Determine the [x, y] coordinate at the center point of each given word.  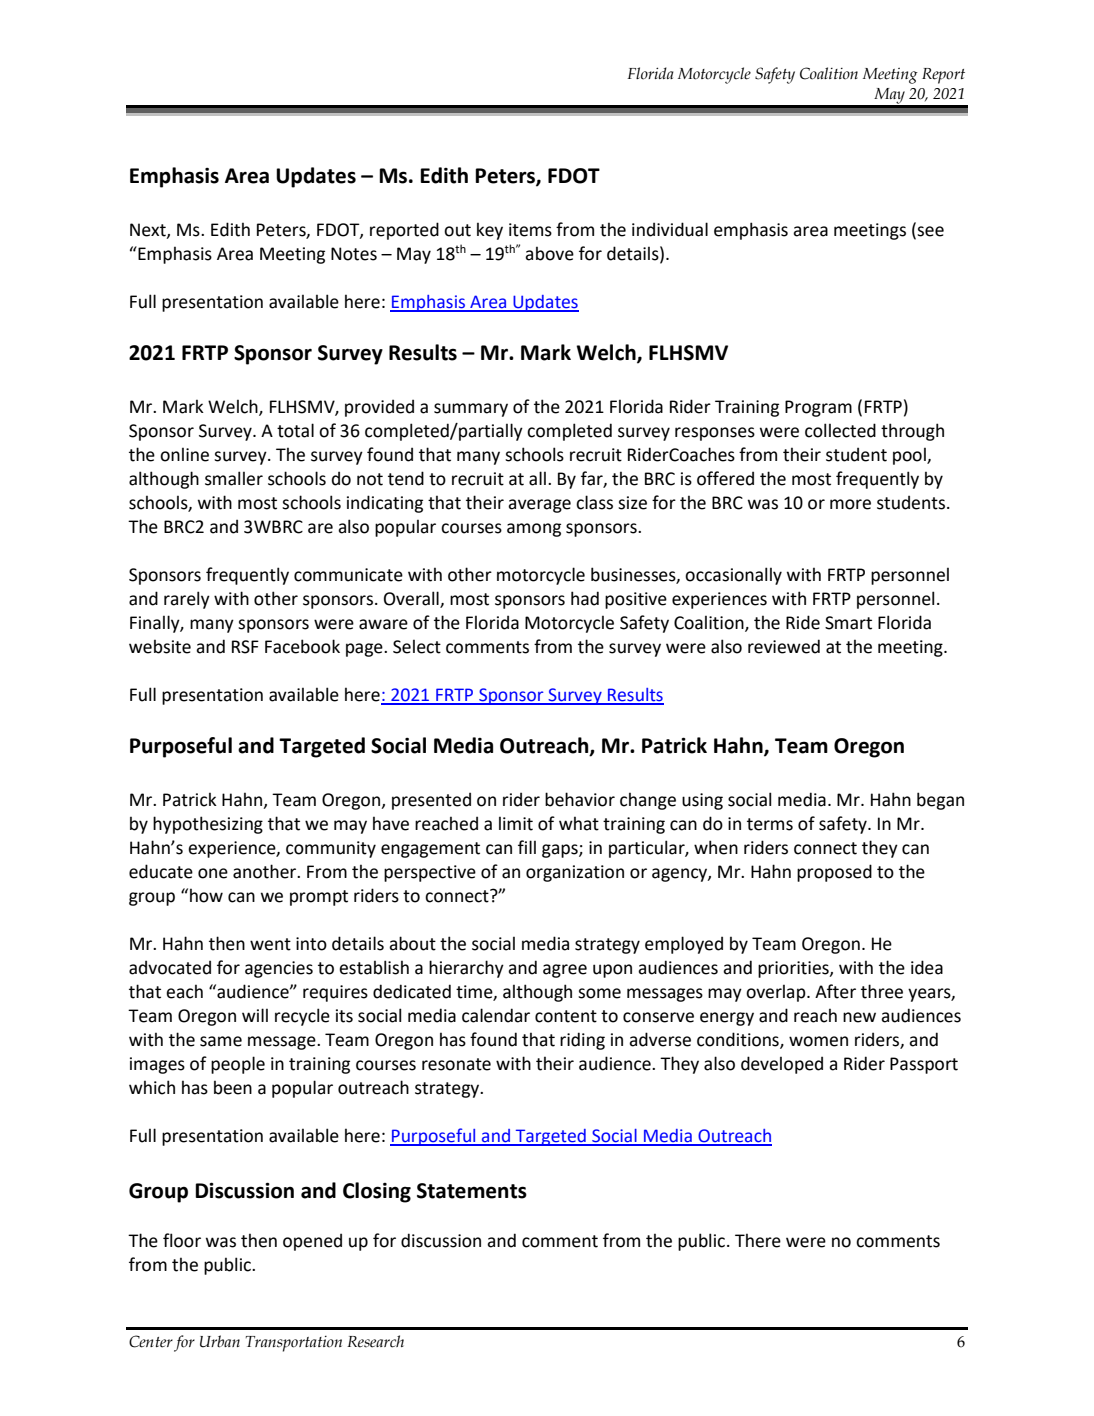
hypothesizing [208, 825]
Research [375, 1341]
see [930, 231]
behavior [580, 799]
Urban [220, 1341]
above [549, 253]
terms [770, 824]
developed [782, 1065]
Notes [354, 254]
